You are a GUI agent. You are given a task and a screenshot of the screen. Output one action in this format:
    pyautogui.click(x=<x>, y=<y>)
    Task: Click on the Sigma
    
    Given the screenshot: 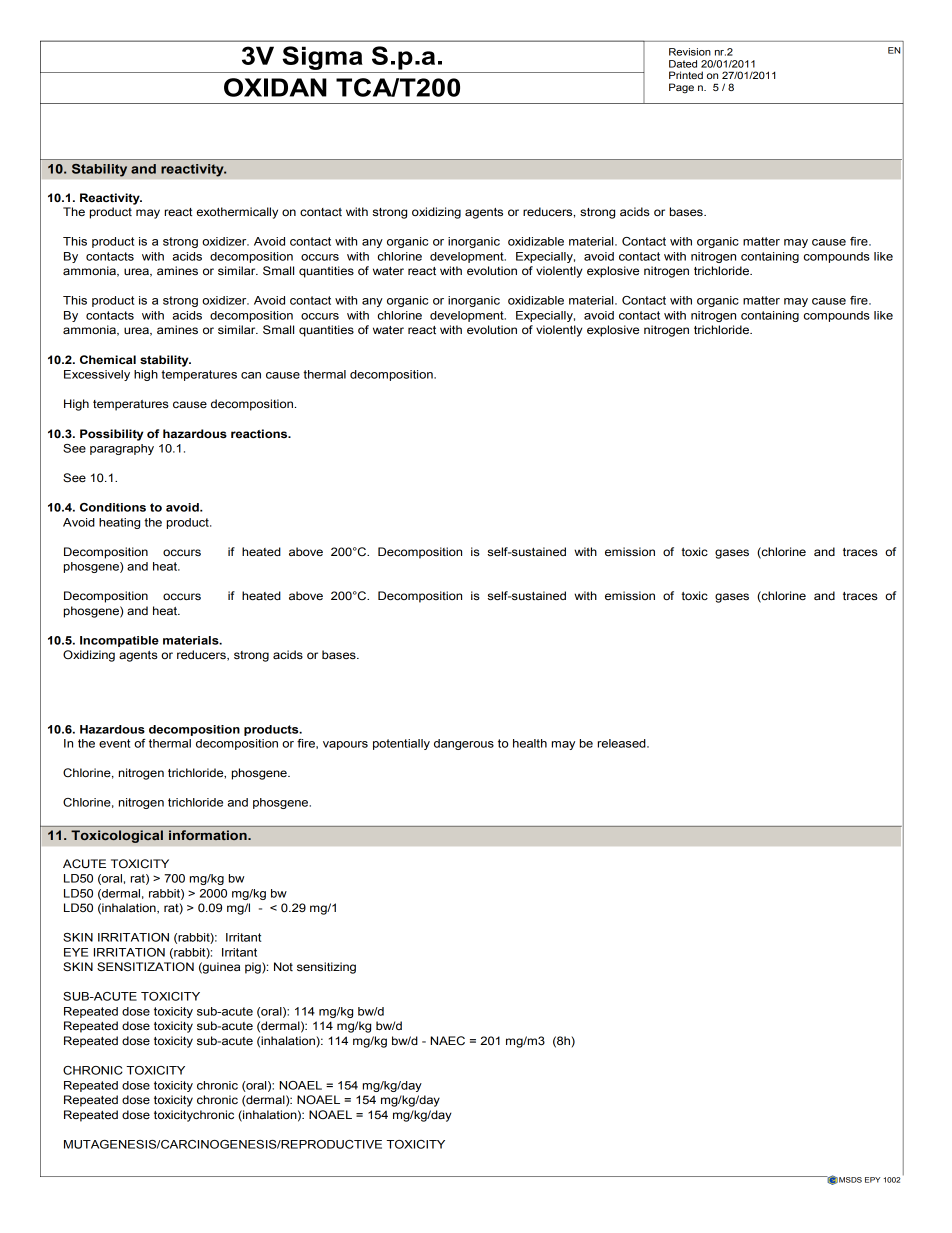 What is the action you would take?
    pyautogui.click(x=322, y=58)
